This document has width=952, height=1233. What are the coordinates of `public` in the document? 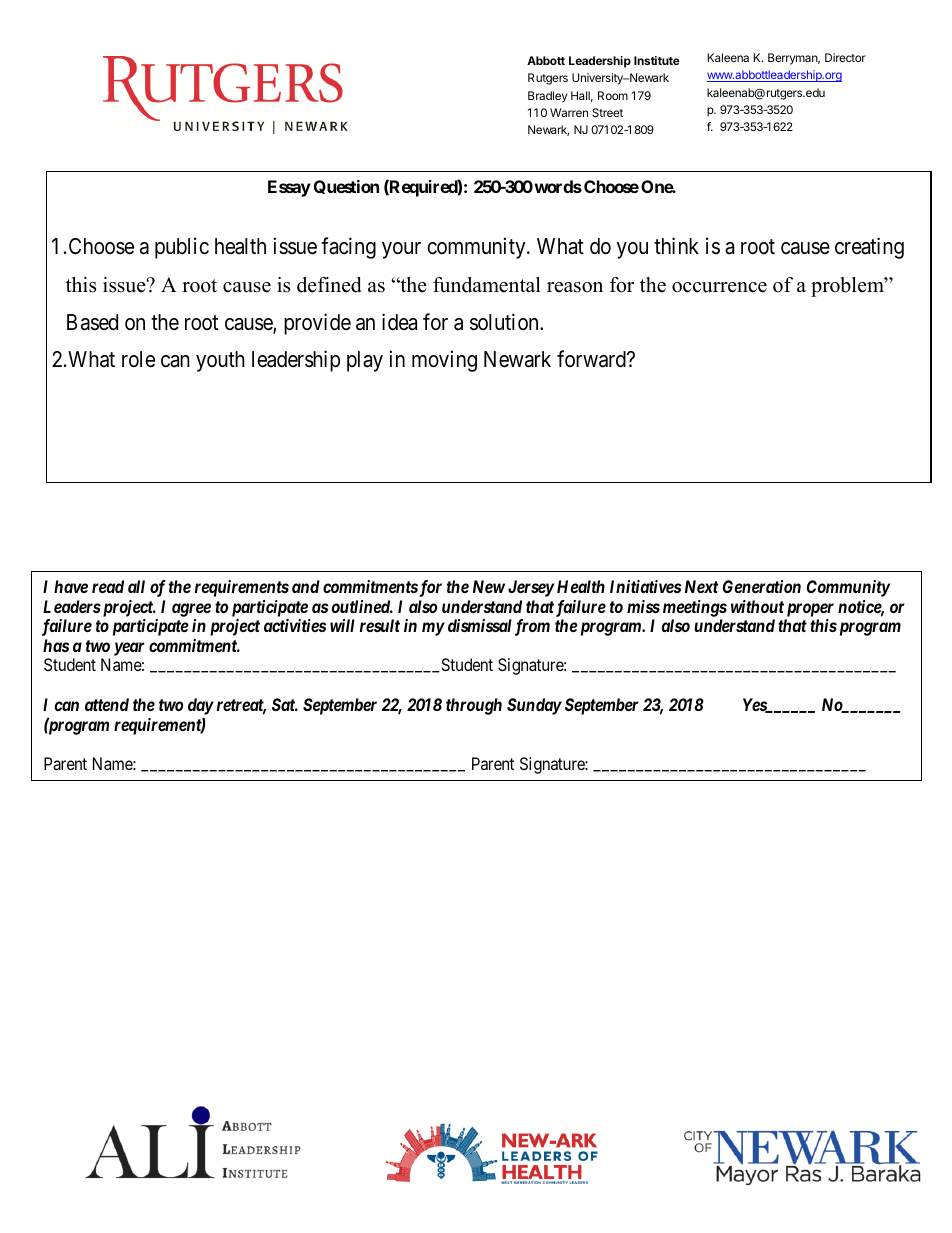 It's located at (182, 248).
